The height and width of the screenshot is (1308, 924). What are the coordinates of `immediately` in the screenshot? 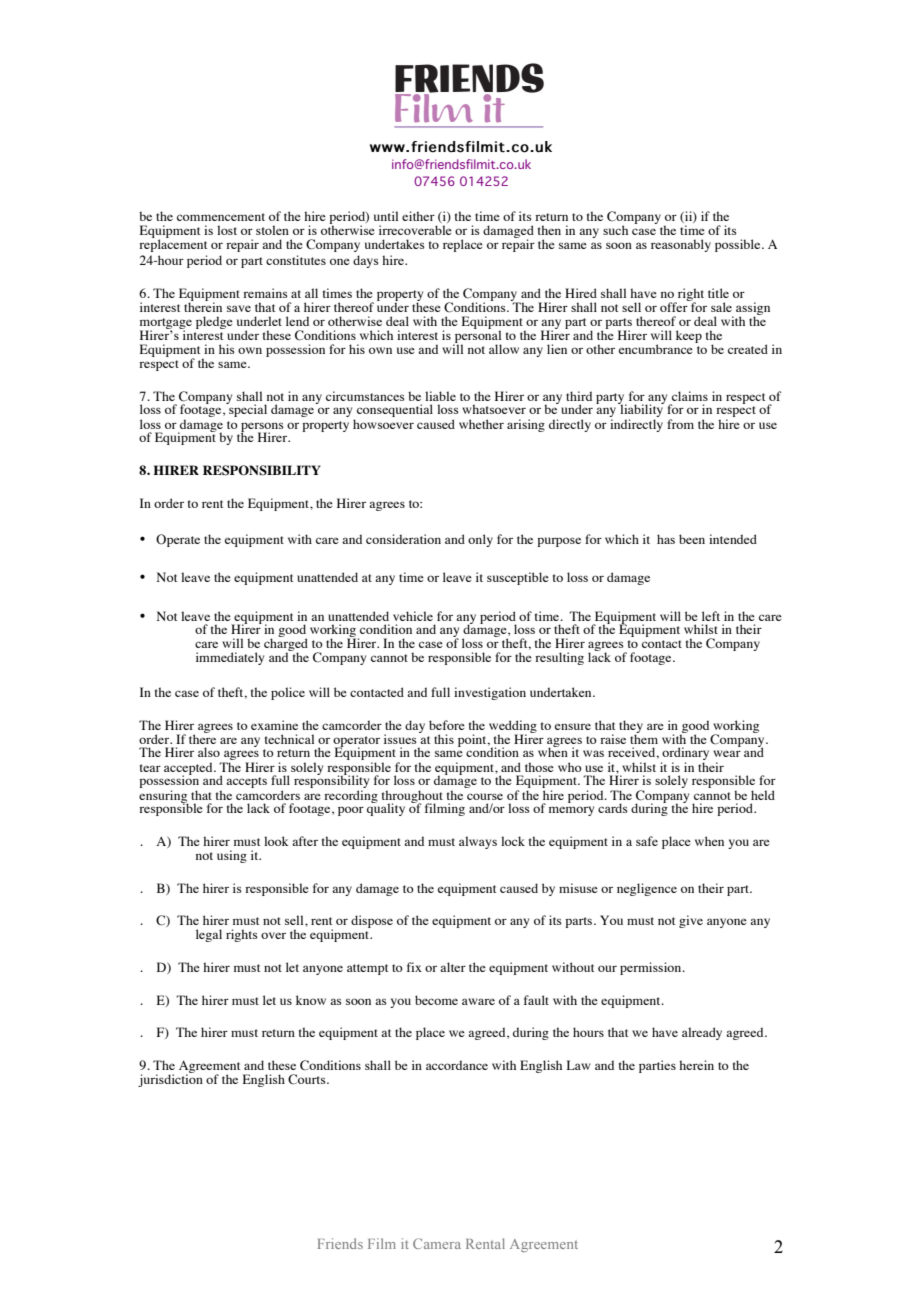 It's located at (230, 658).
